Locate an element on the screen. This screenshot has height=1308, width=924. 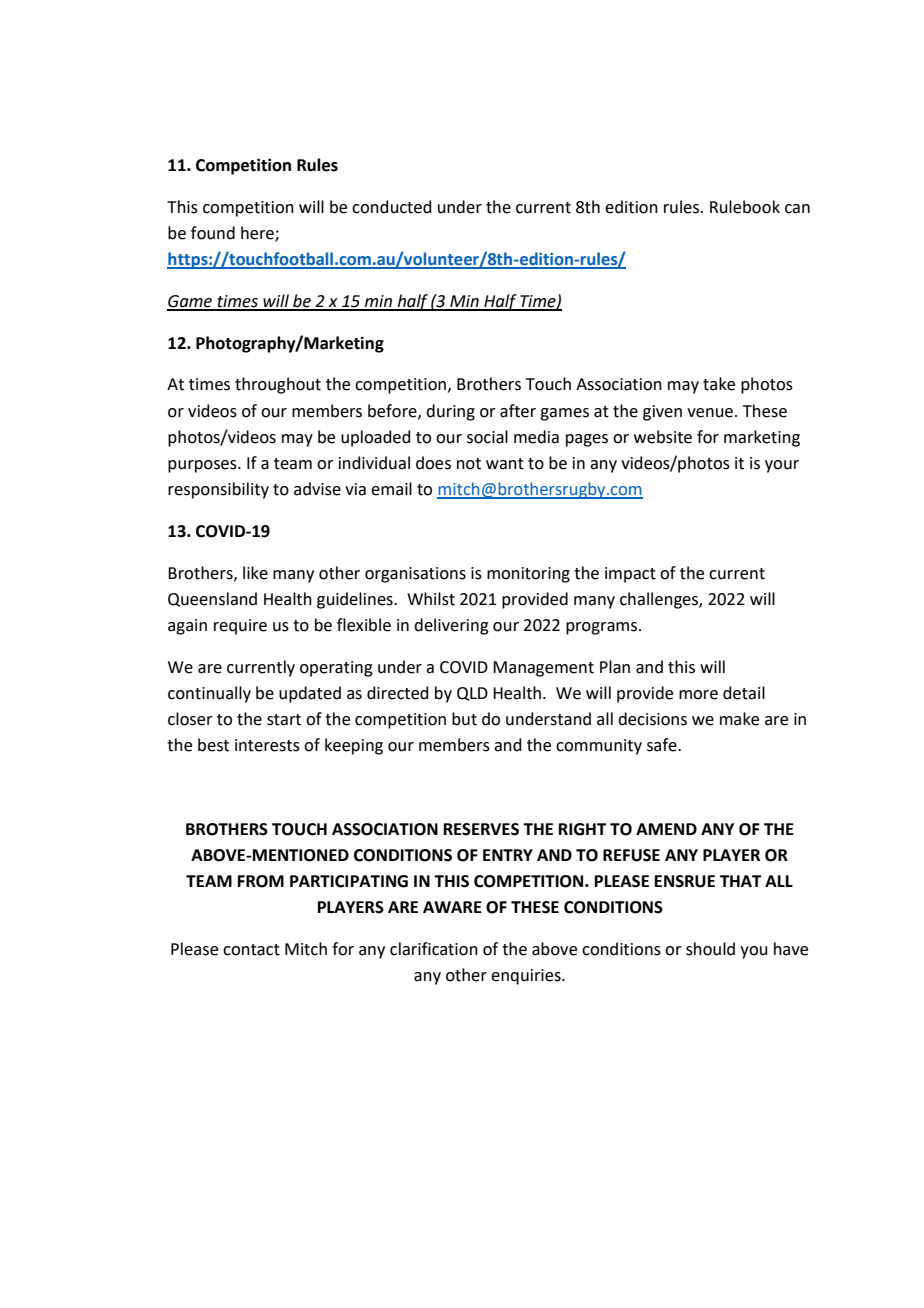
here is located at coordinates (258, 234).
